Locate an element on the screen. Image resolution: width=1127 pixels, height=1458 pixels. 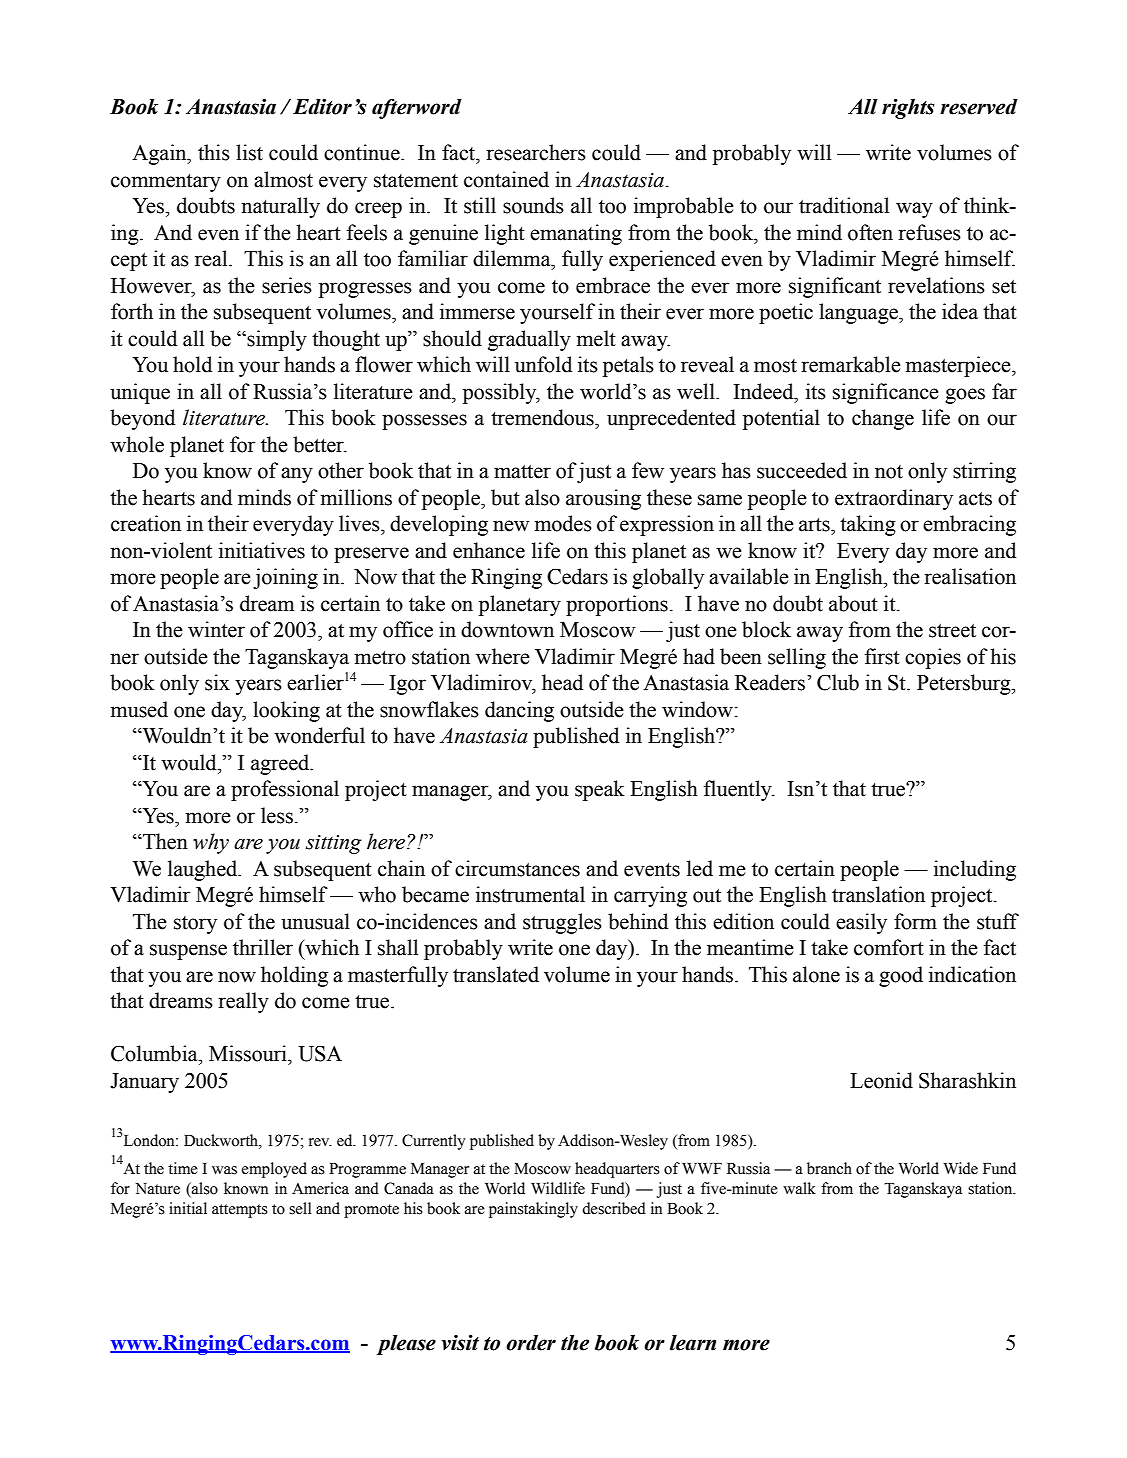
order is located at coordinates (531, 1343).
